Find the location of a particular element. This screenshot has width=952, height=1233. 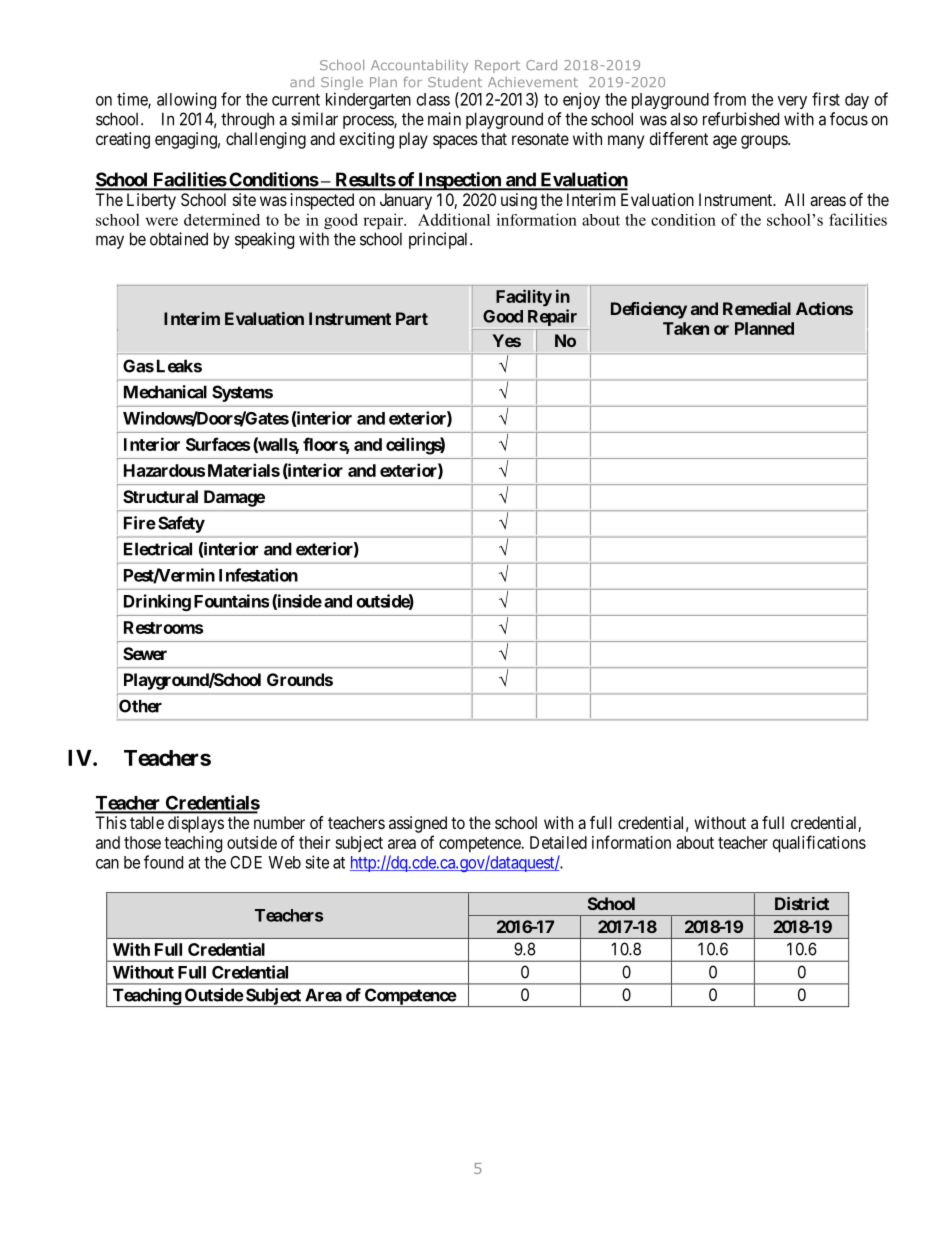

Mechanical is located at coordinates (165, 392).
